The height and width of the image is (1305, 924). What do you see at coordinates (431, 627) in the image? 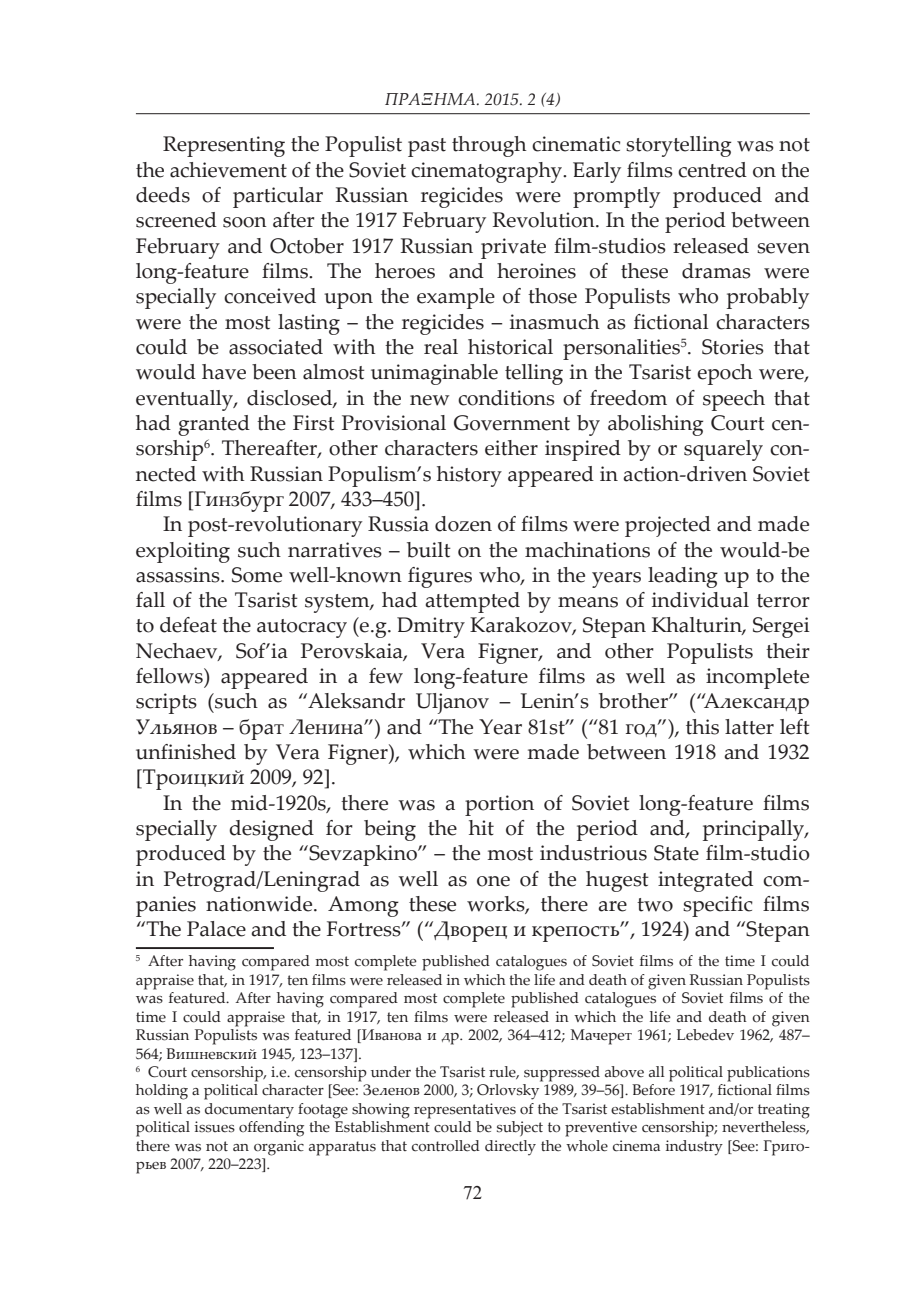
I see `Dmitry` at bounding box center [431, 627].
